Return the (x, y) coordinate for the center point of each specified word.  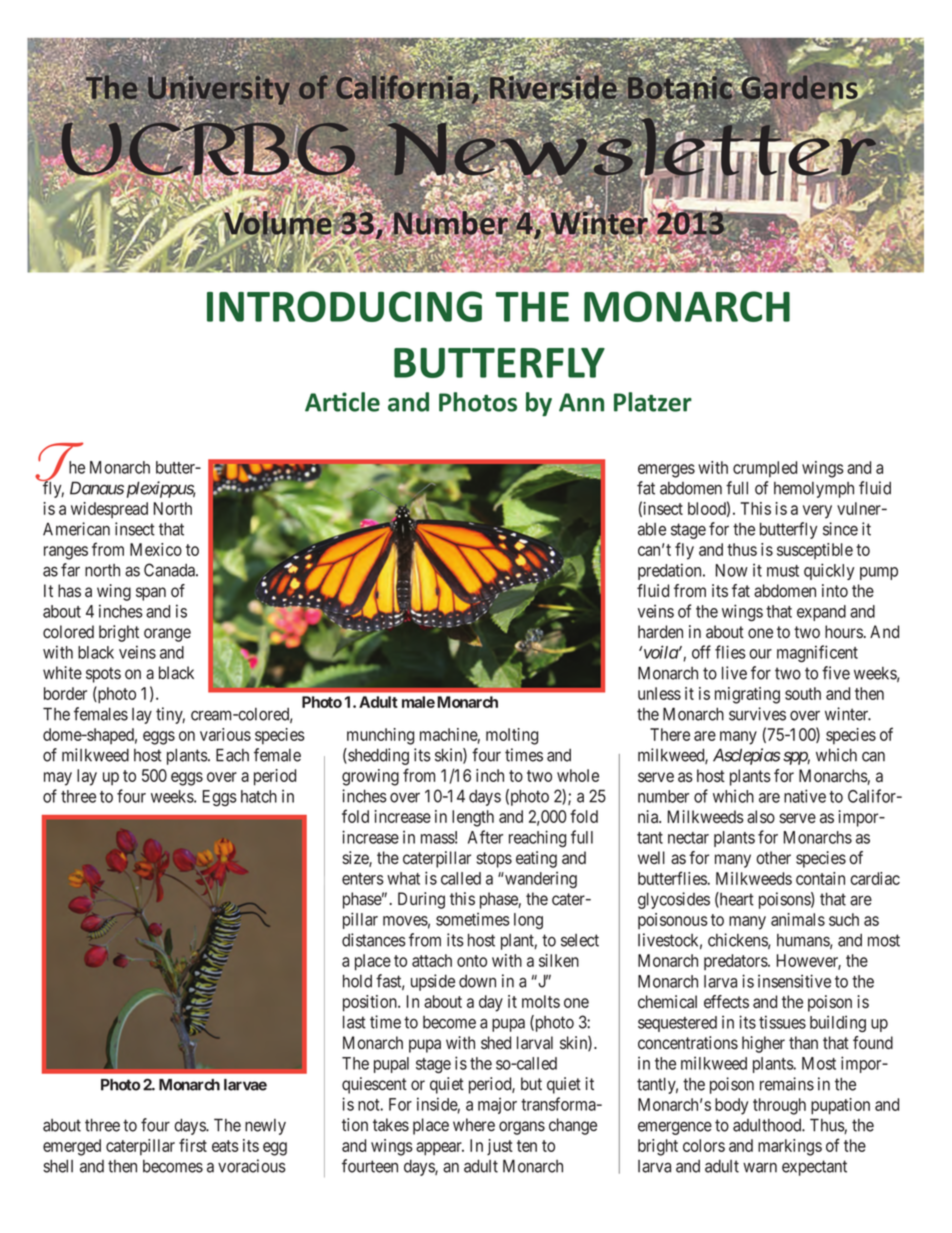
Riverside (554, 87)
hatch (259, 796)
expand (821, 613)
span (151, 594)
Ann (581, 402)
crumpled (765, 469)
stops (494, 860)
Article (342, 402)
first (193, 1145)
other (773, 858)
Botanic (681, 88)
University (219, 90)
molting (512, 736)
